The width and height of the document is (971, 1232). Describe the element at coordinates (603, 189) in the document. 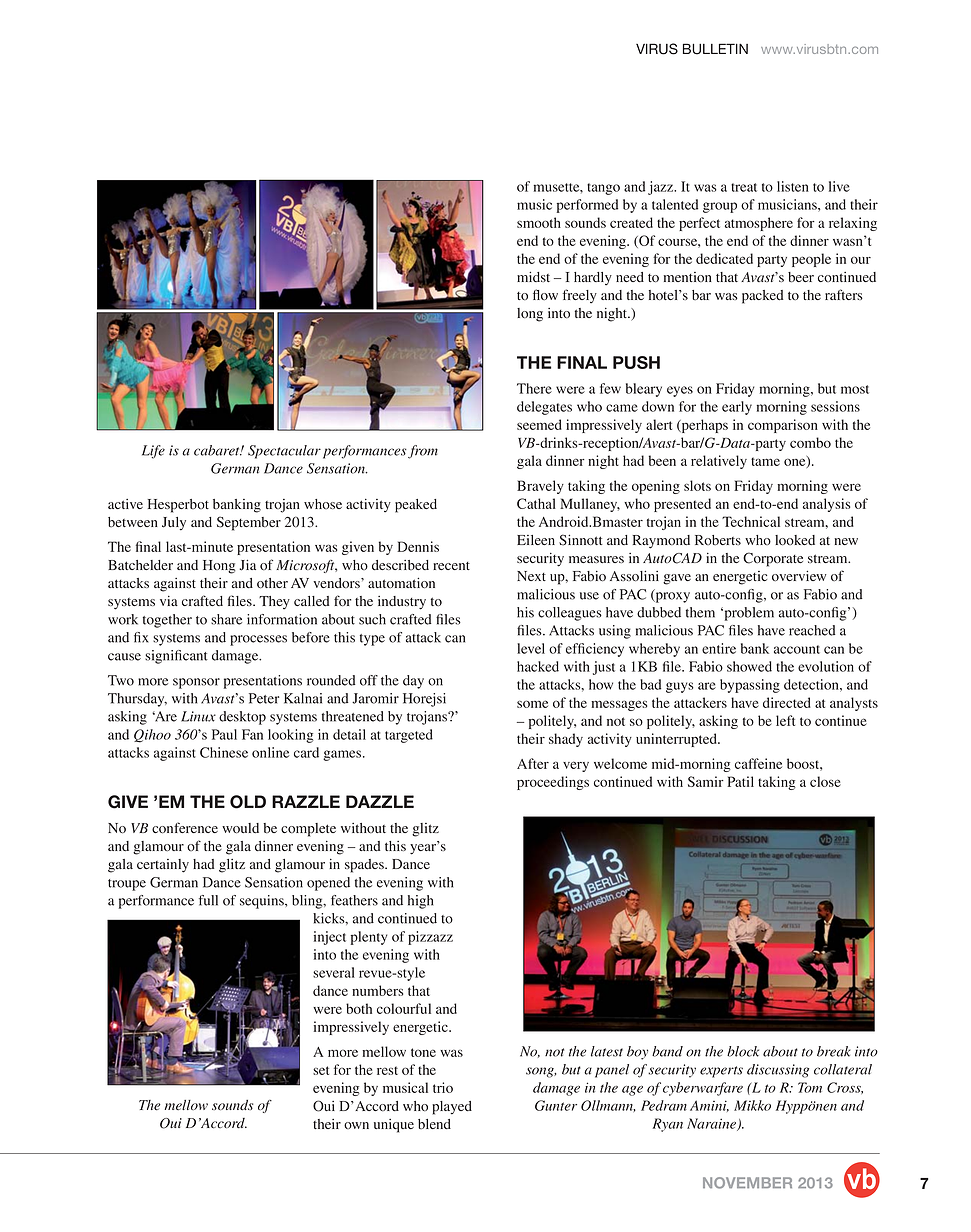

I see `tango` at that location.
